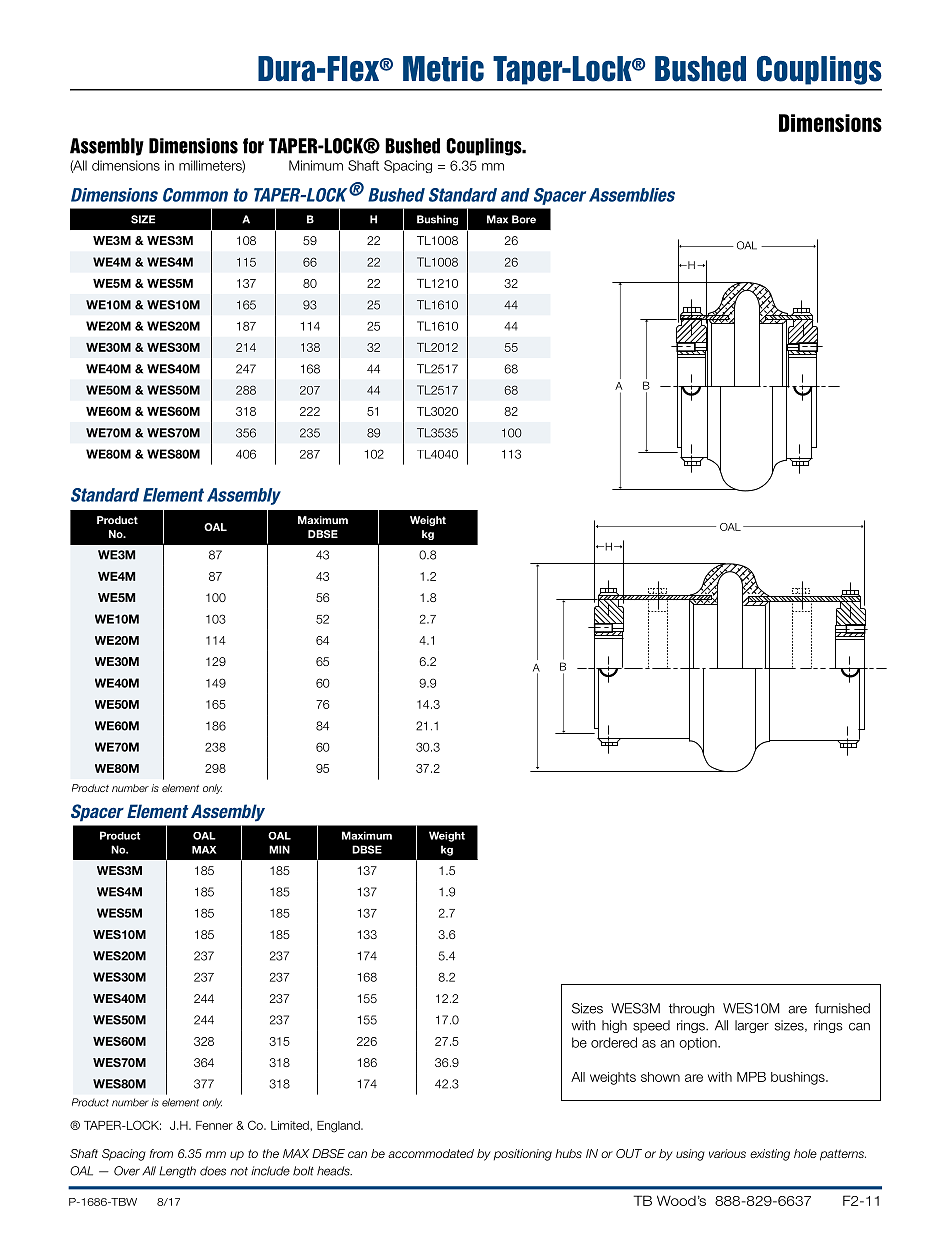 The image size is (952, 1233). I want to click on Metric, so click(443, 69).
